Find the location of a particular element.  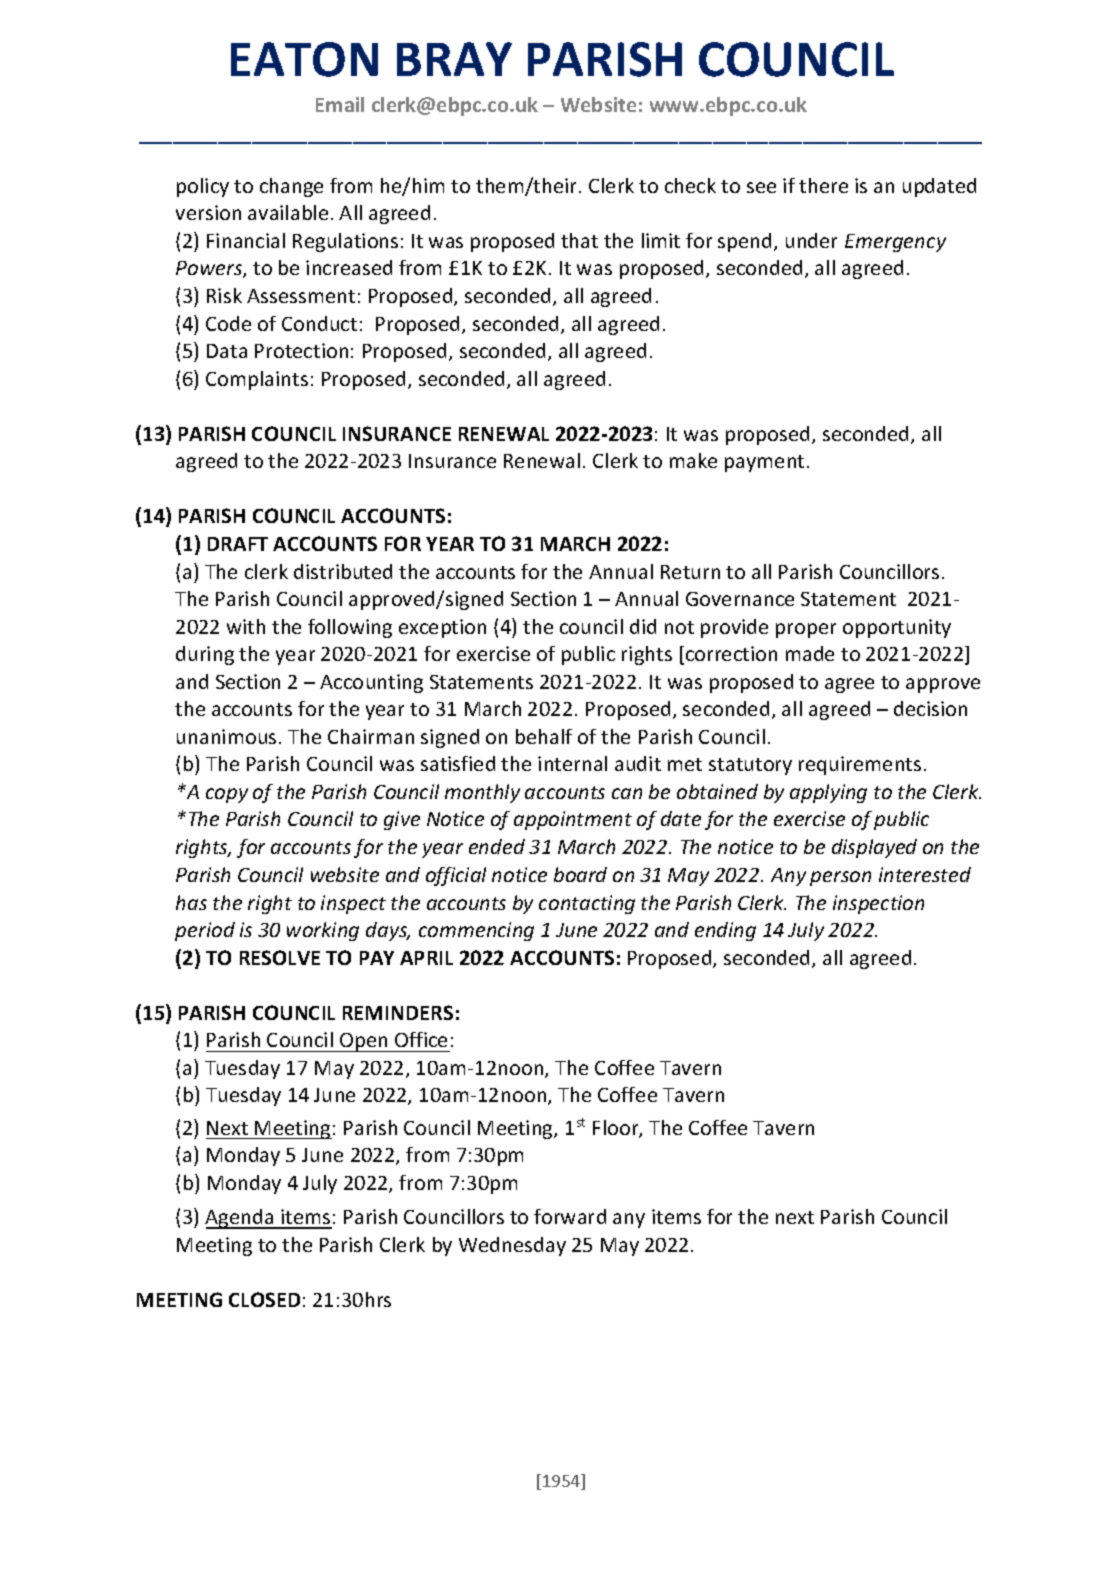

CLOSED is located at coordinates (264, 1299).
